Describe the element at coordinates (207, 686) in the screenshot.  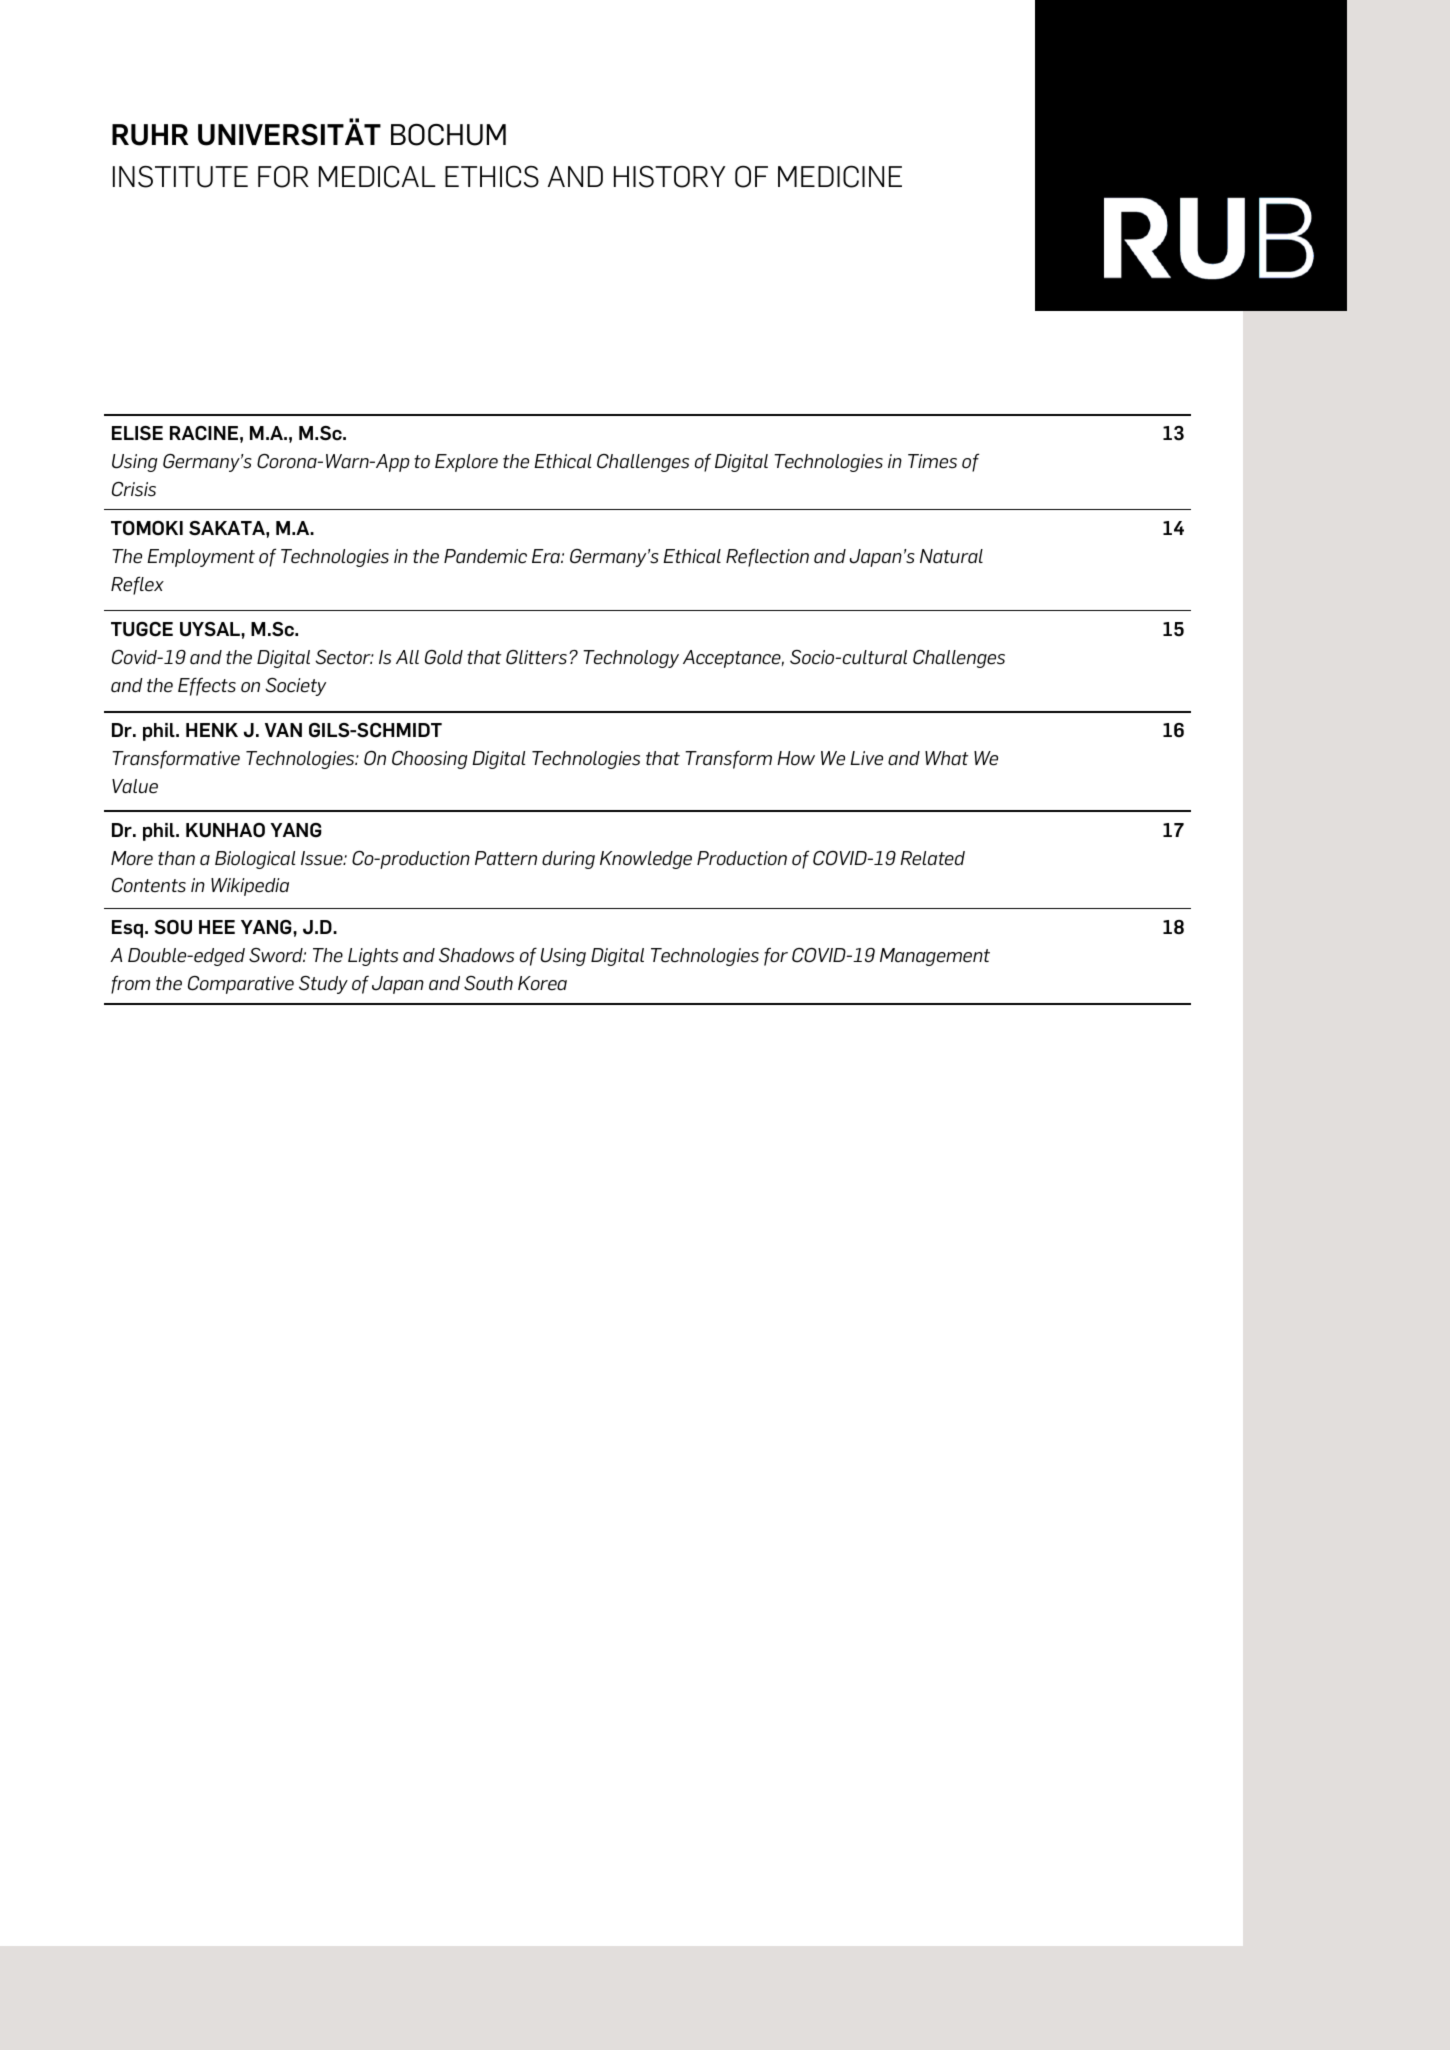
I see `Effects` at that location.
